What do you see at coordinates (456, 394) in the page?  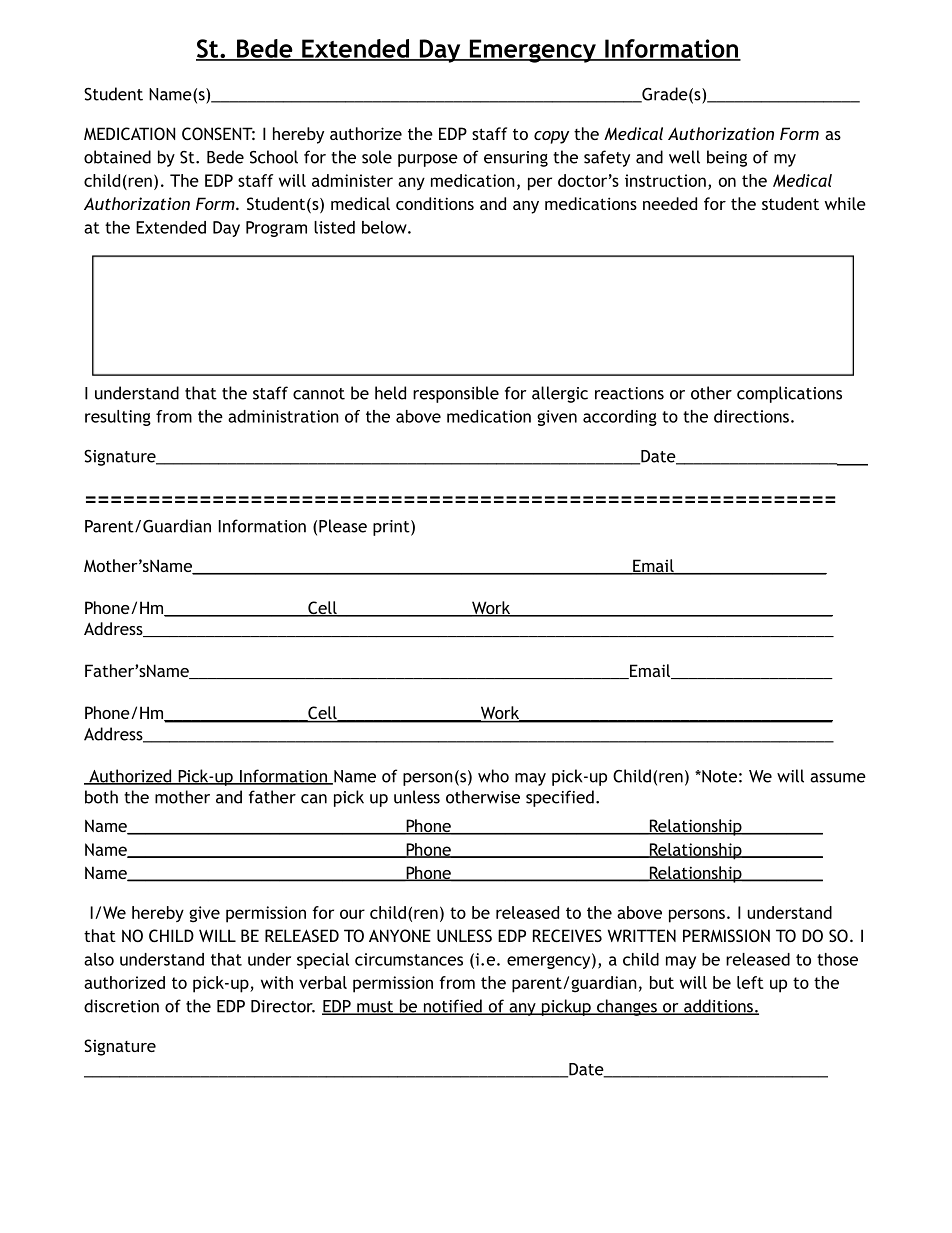 I see `responsible` at bounding box center [456, 394].
